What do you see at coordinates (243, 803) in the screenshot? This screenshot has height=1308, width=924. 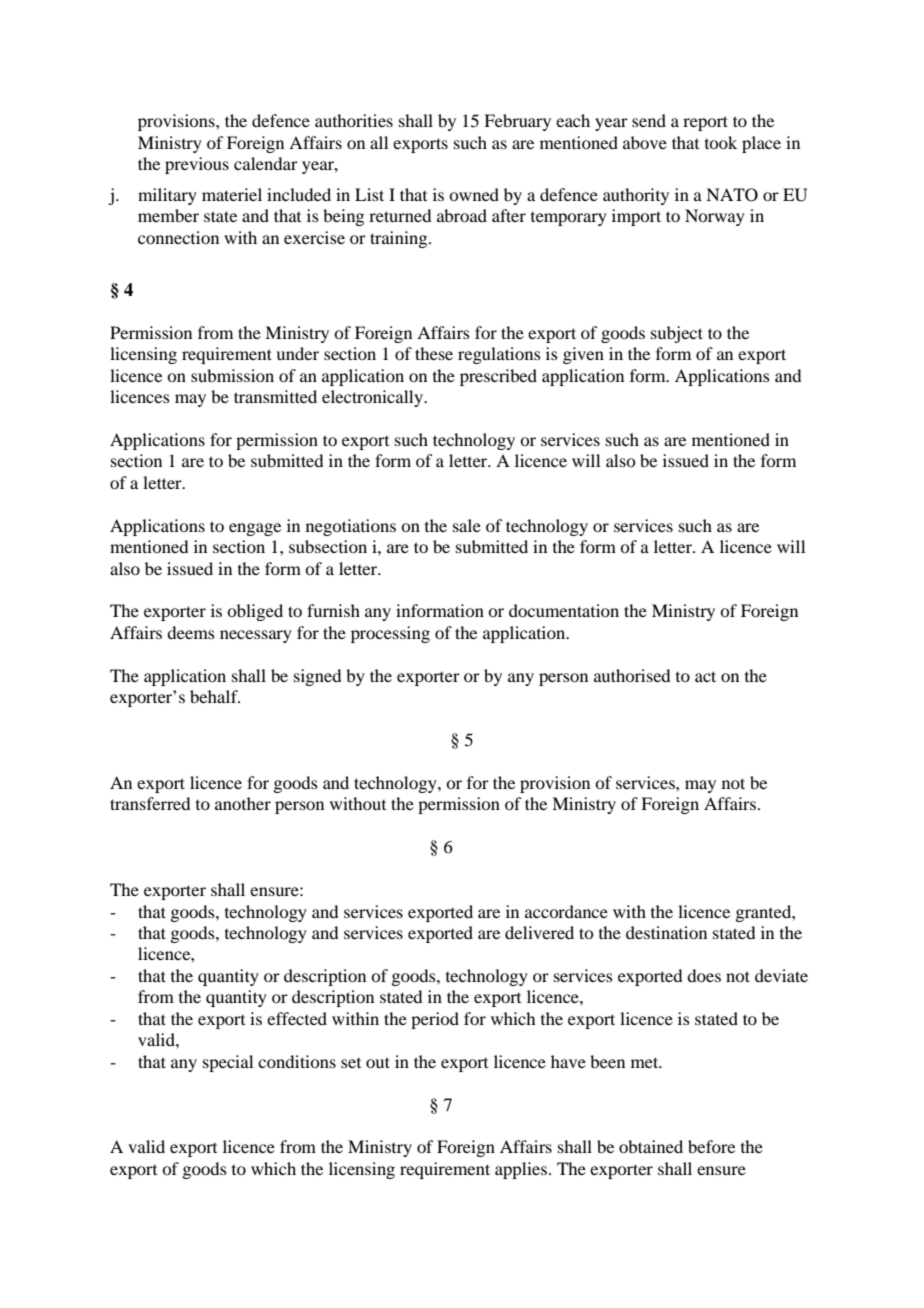 I see `another` at bounding box center [243, 803].
